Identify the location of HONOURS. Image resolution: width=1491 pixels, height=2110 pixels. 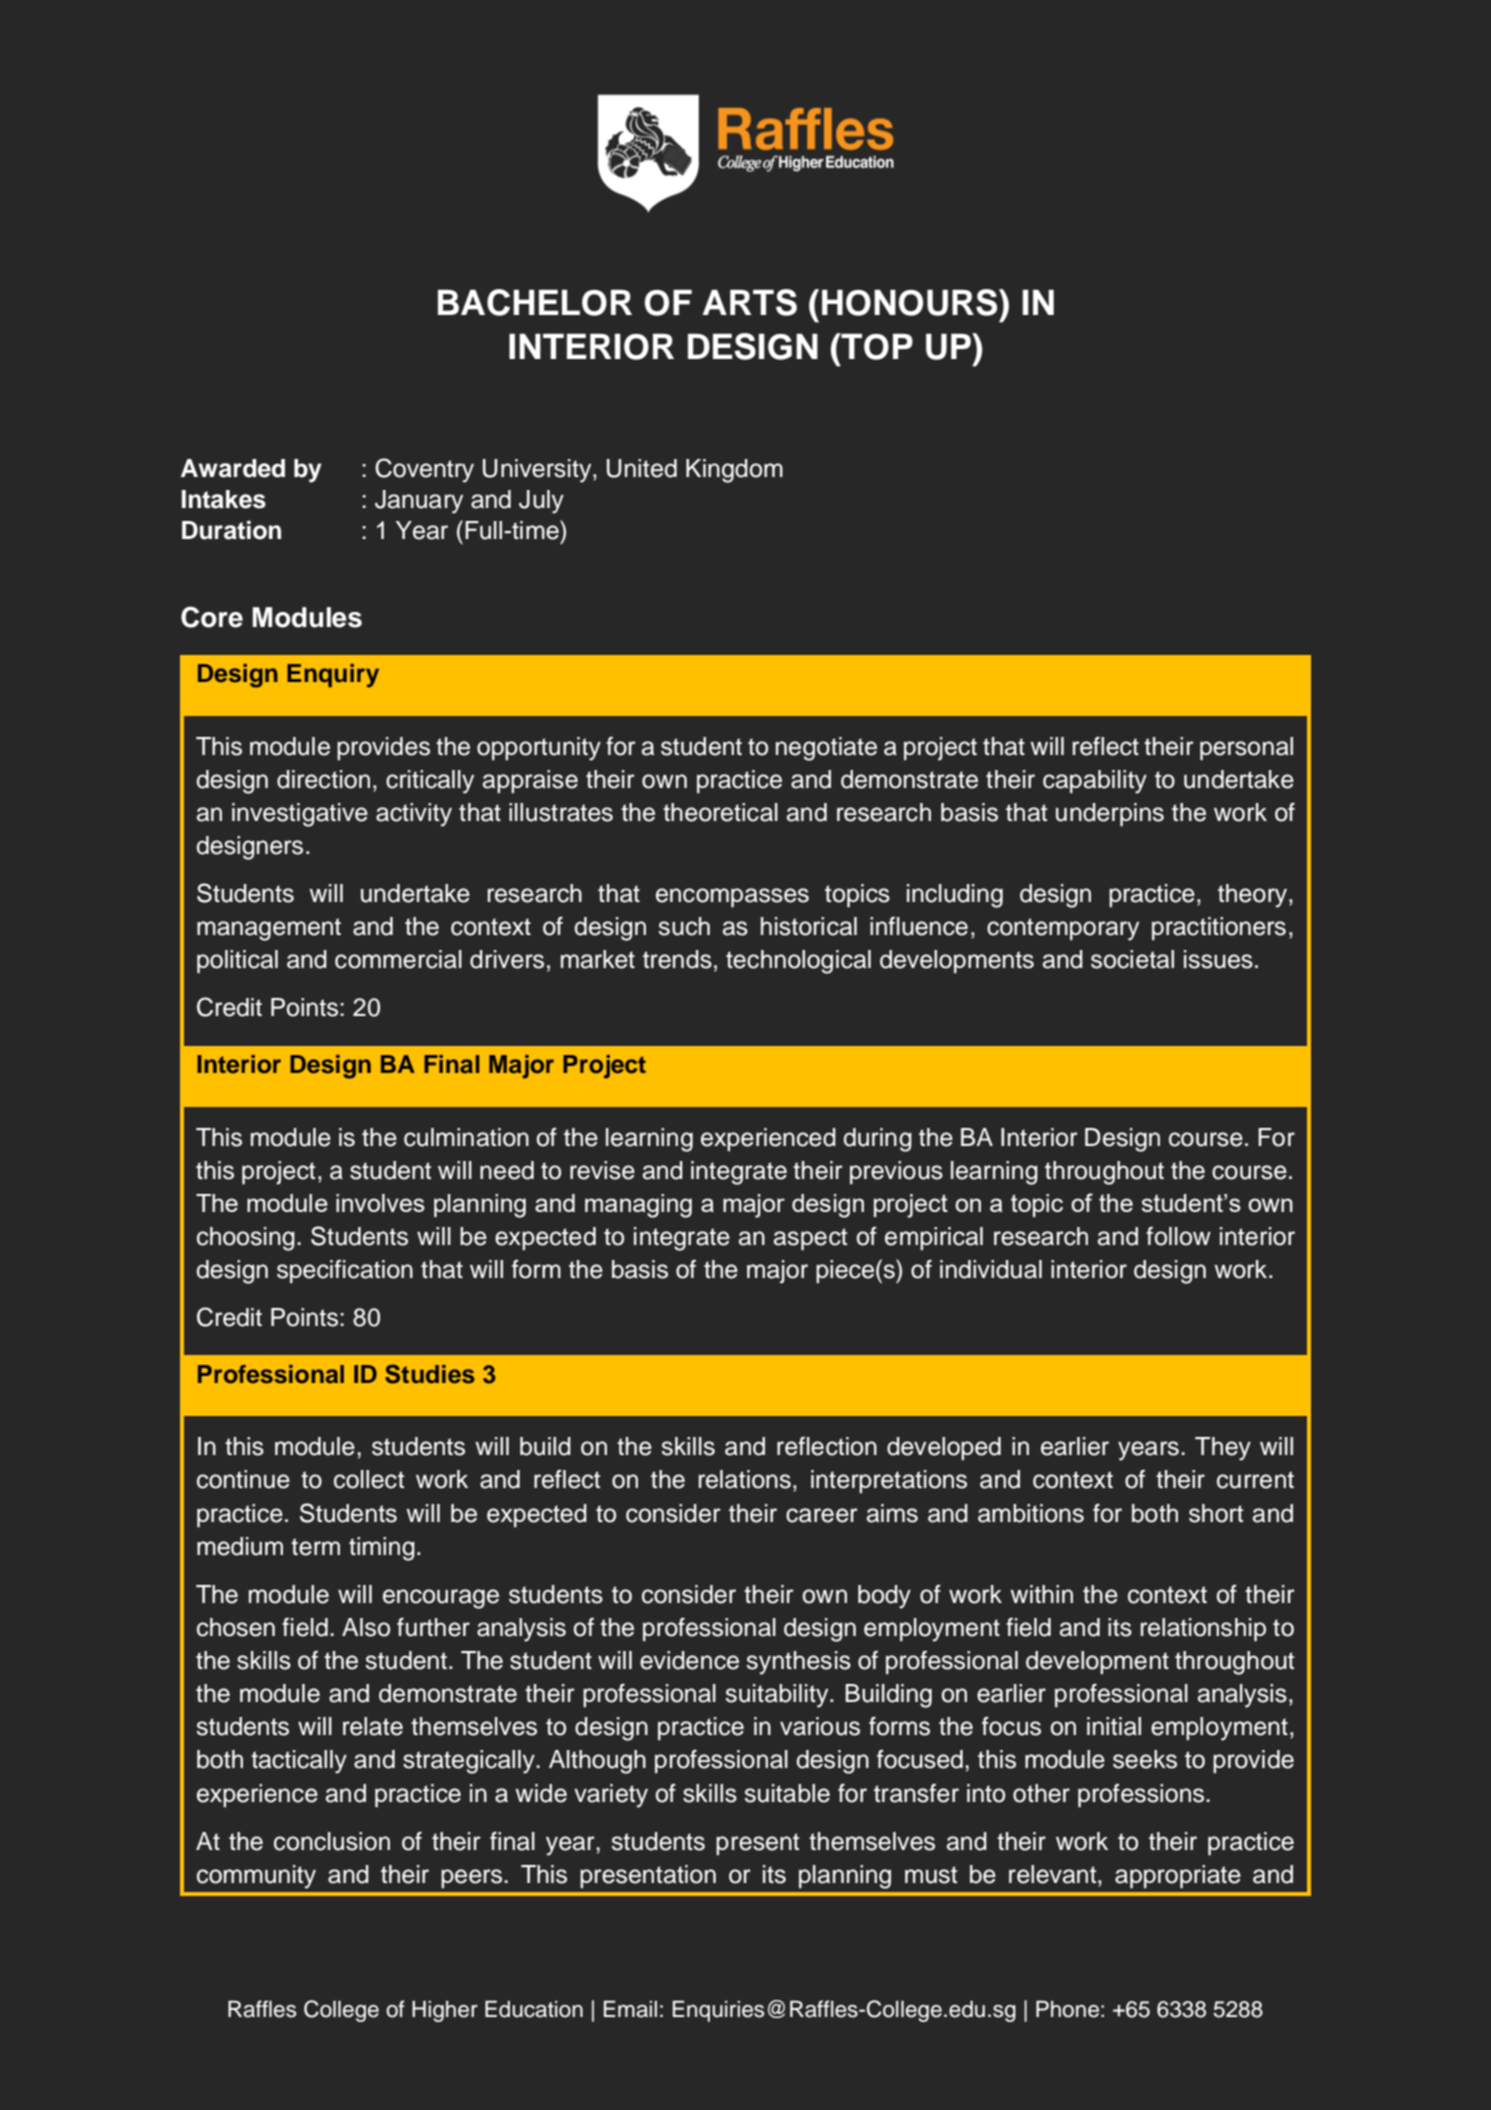
(911, 302).
